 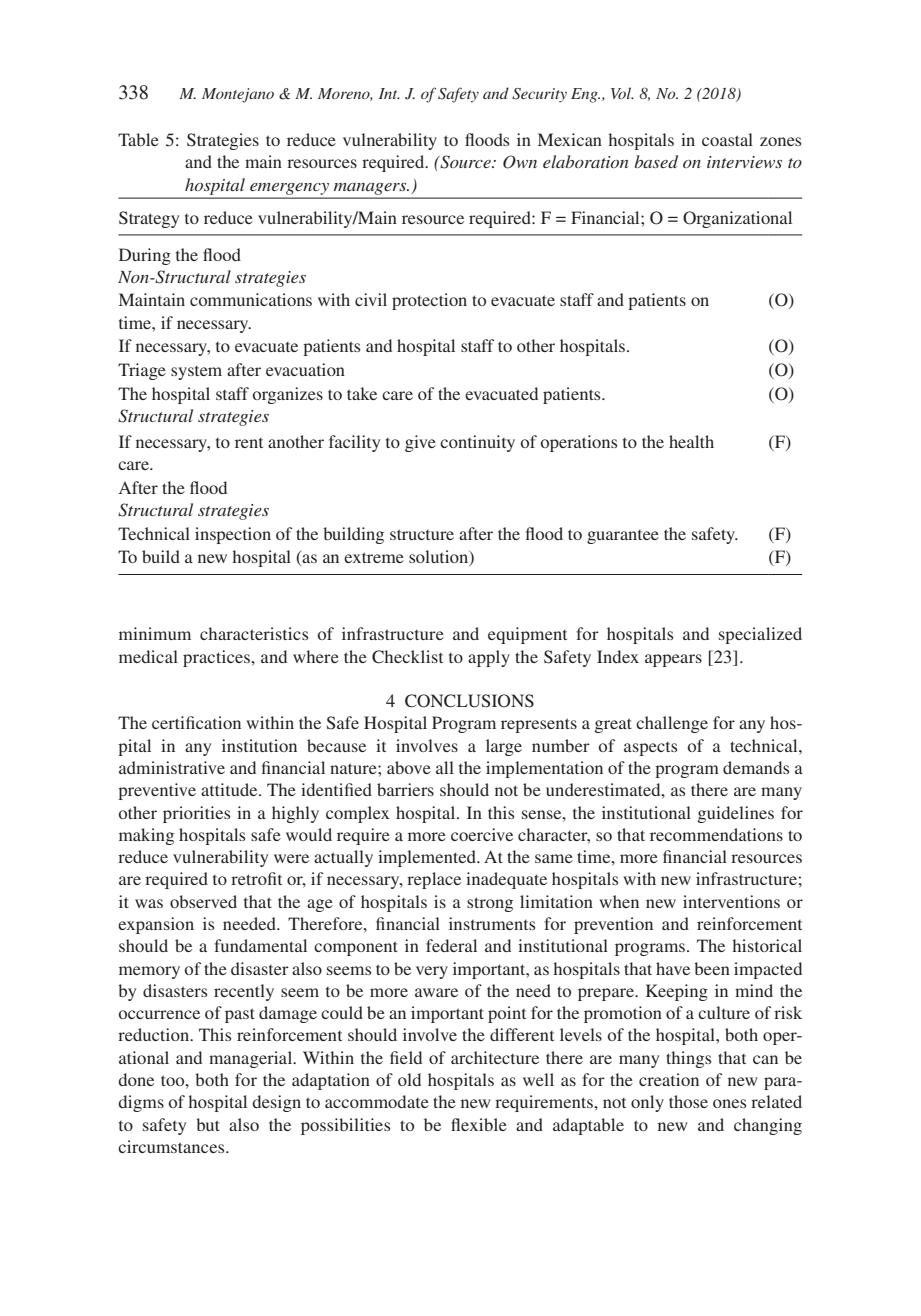 I want to click on but, so click(x=208, y=1124).
